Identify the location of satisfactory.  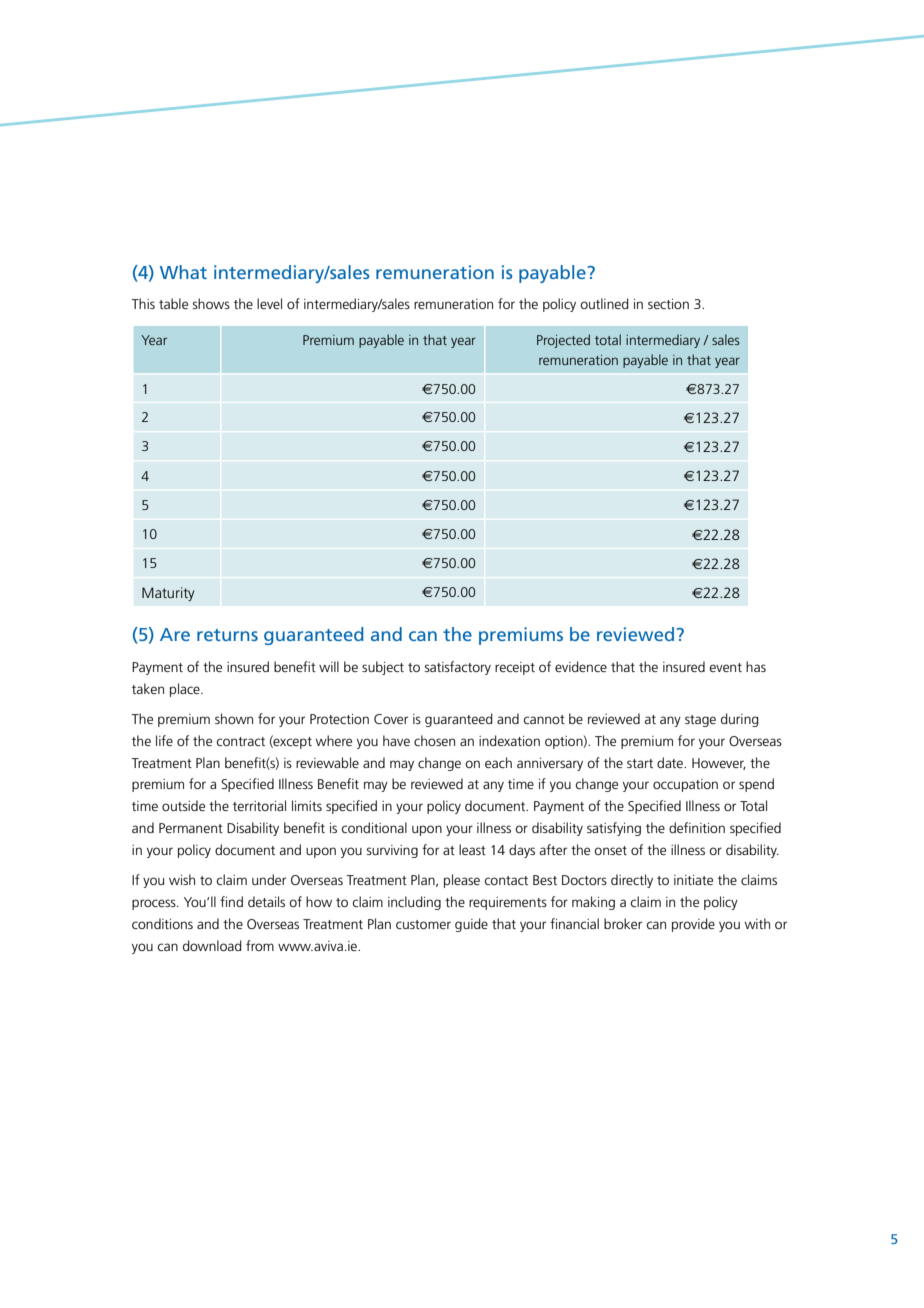
(457, 668).
